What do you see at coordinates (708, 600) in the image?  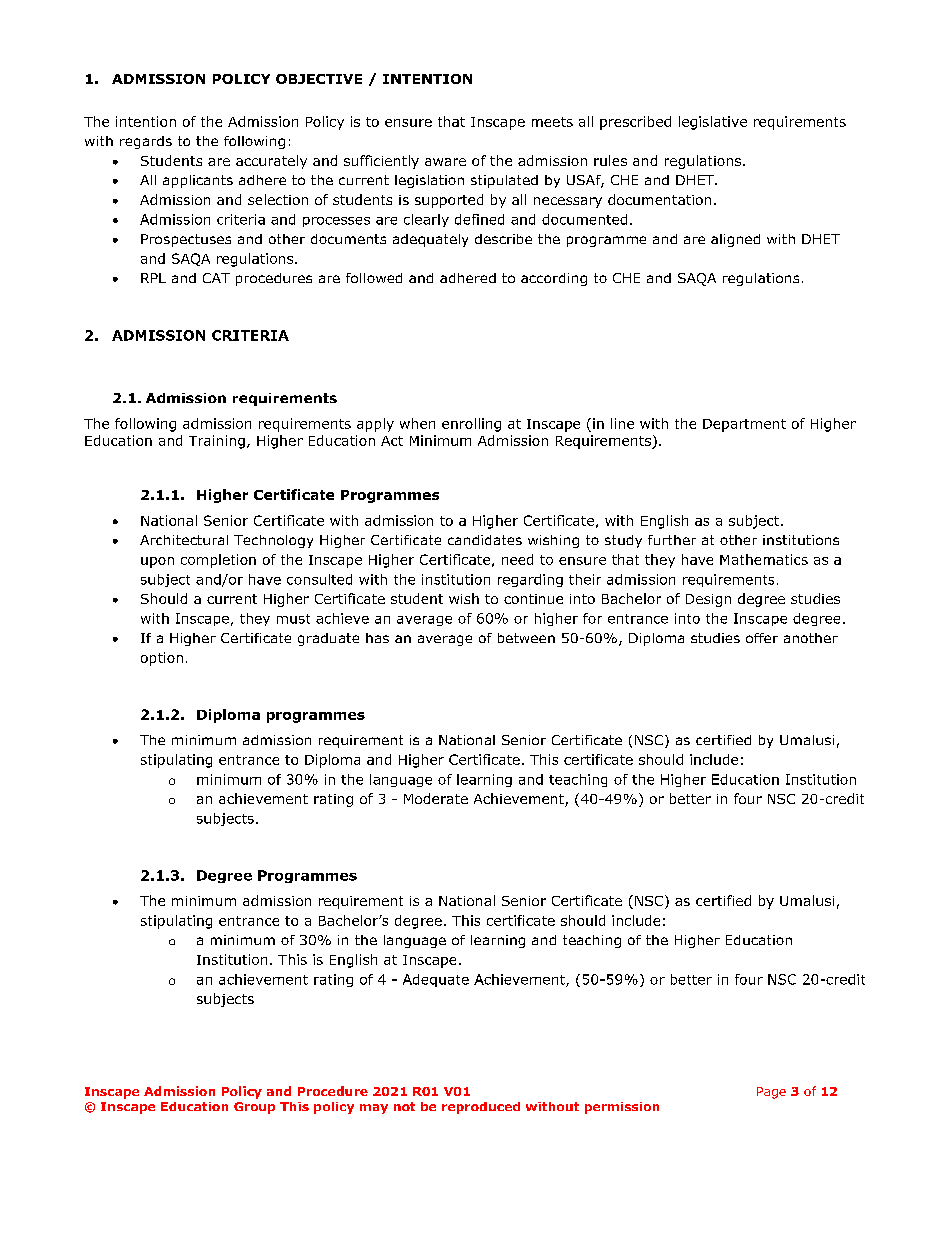 I see `Design` at bounding box center [708, 600].
